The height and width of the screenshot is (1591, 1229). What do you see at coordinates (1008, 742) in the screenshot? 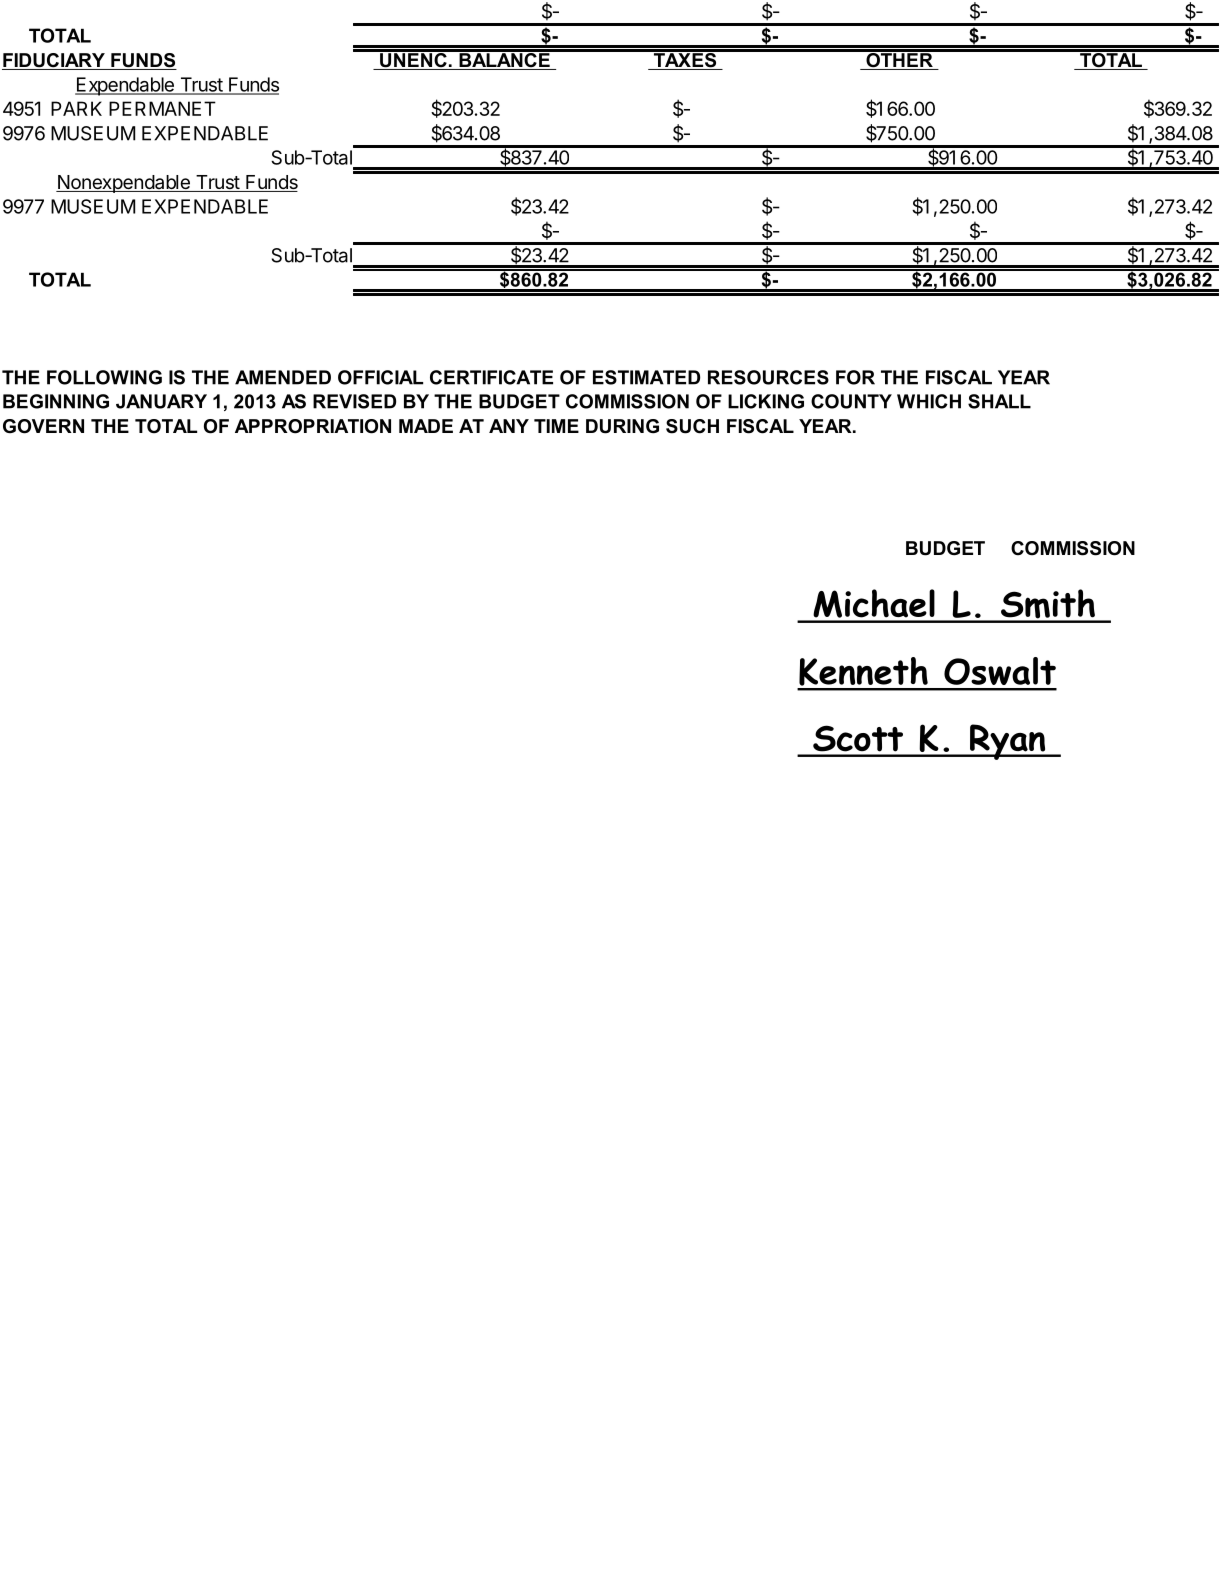
I see `Ryan` at bounding box center [1008, 742].
